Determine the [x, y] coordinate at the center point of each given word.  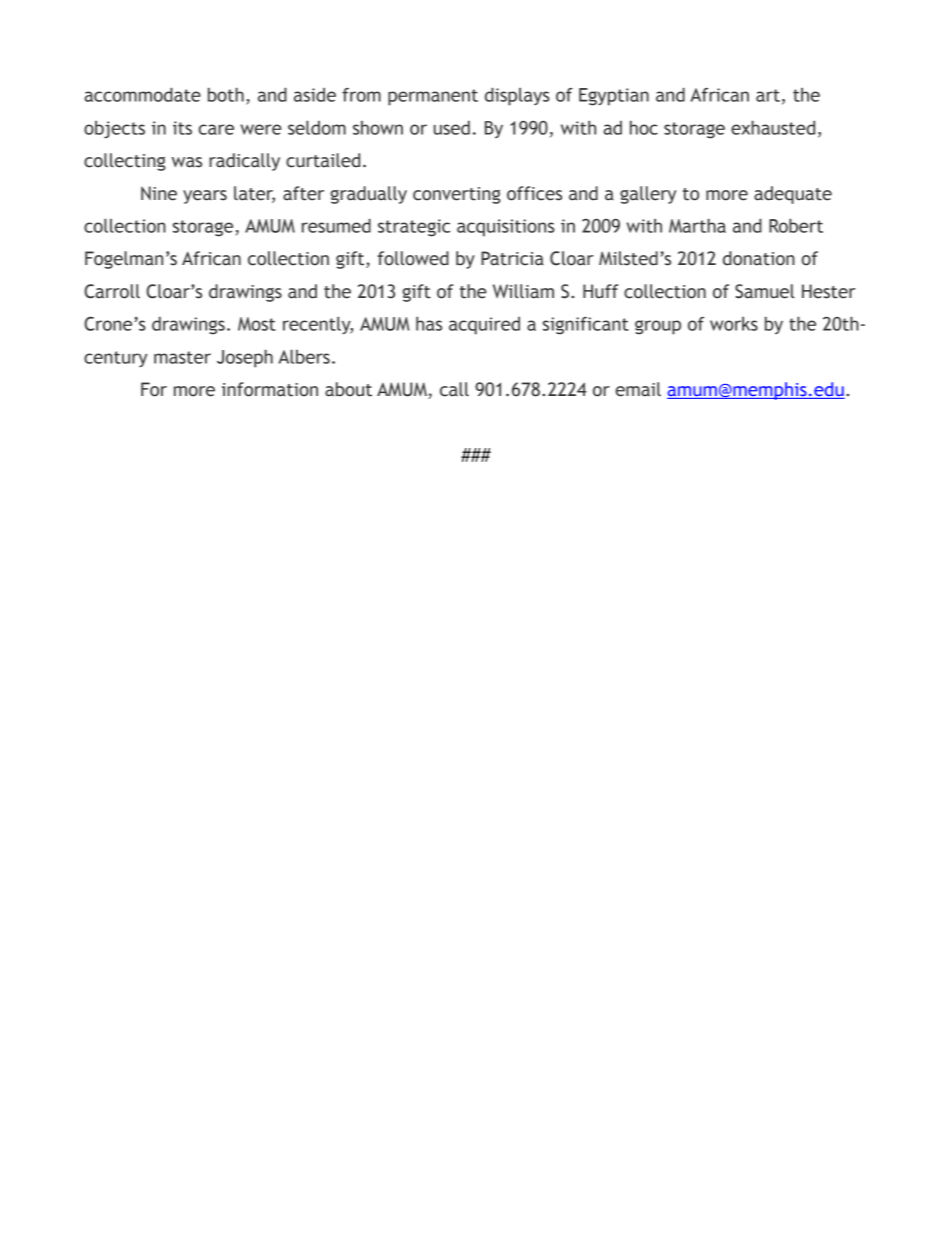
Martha [697, 226]
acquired [484, 326]
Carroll [112, 291]
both [226, 95]
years [205, 197]
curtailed [323, 160]
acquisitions [506, 228]
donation [759, 258]
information [270, 389]
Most [257, 324]
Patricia [512, 258]
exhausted [773, 128]
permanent [433, 97]
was [187, 162]
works [734, 324]
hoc [644, 128]
